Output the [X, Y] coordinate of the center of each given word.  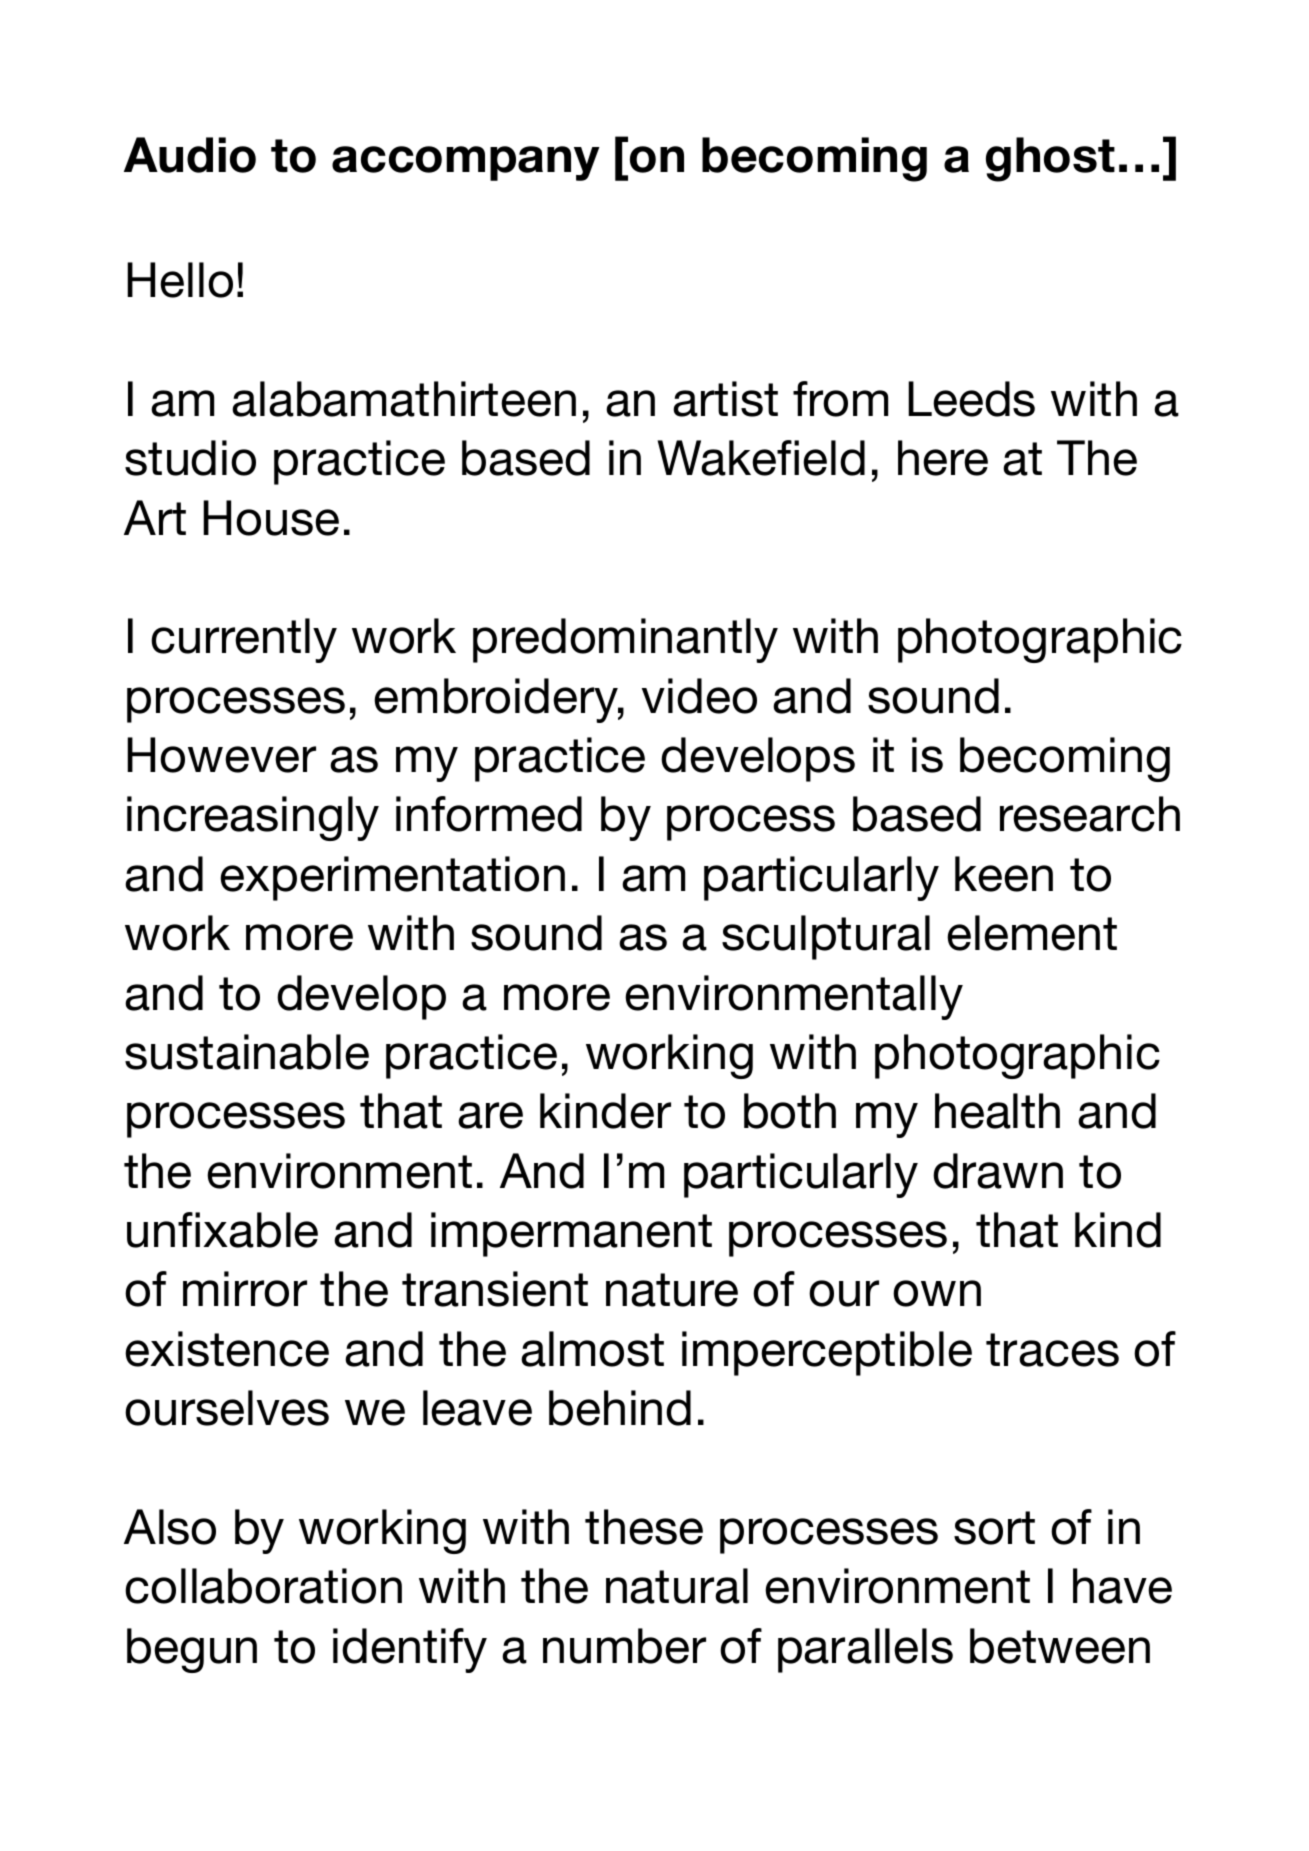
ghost [1050, 159]
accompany [466, 163]
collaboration [263, 1586]
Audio [190, 155]
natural [677, 1586]
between [1060, 1646]
